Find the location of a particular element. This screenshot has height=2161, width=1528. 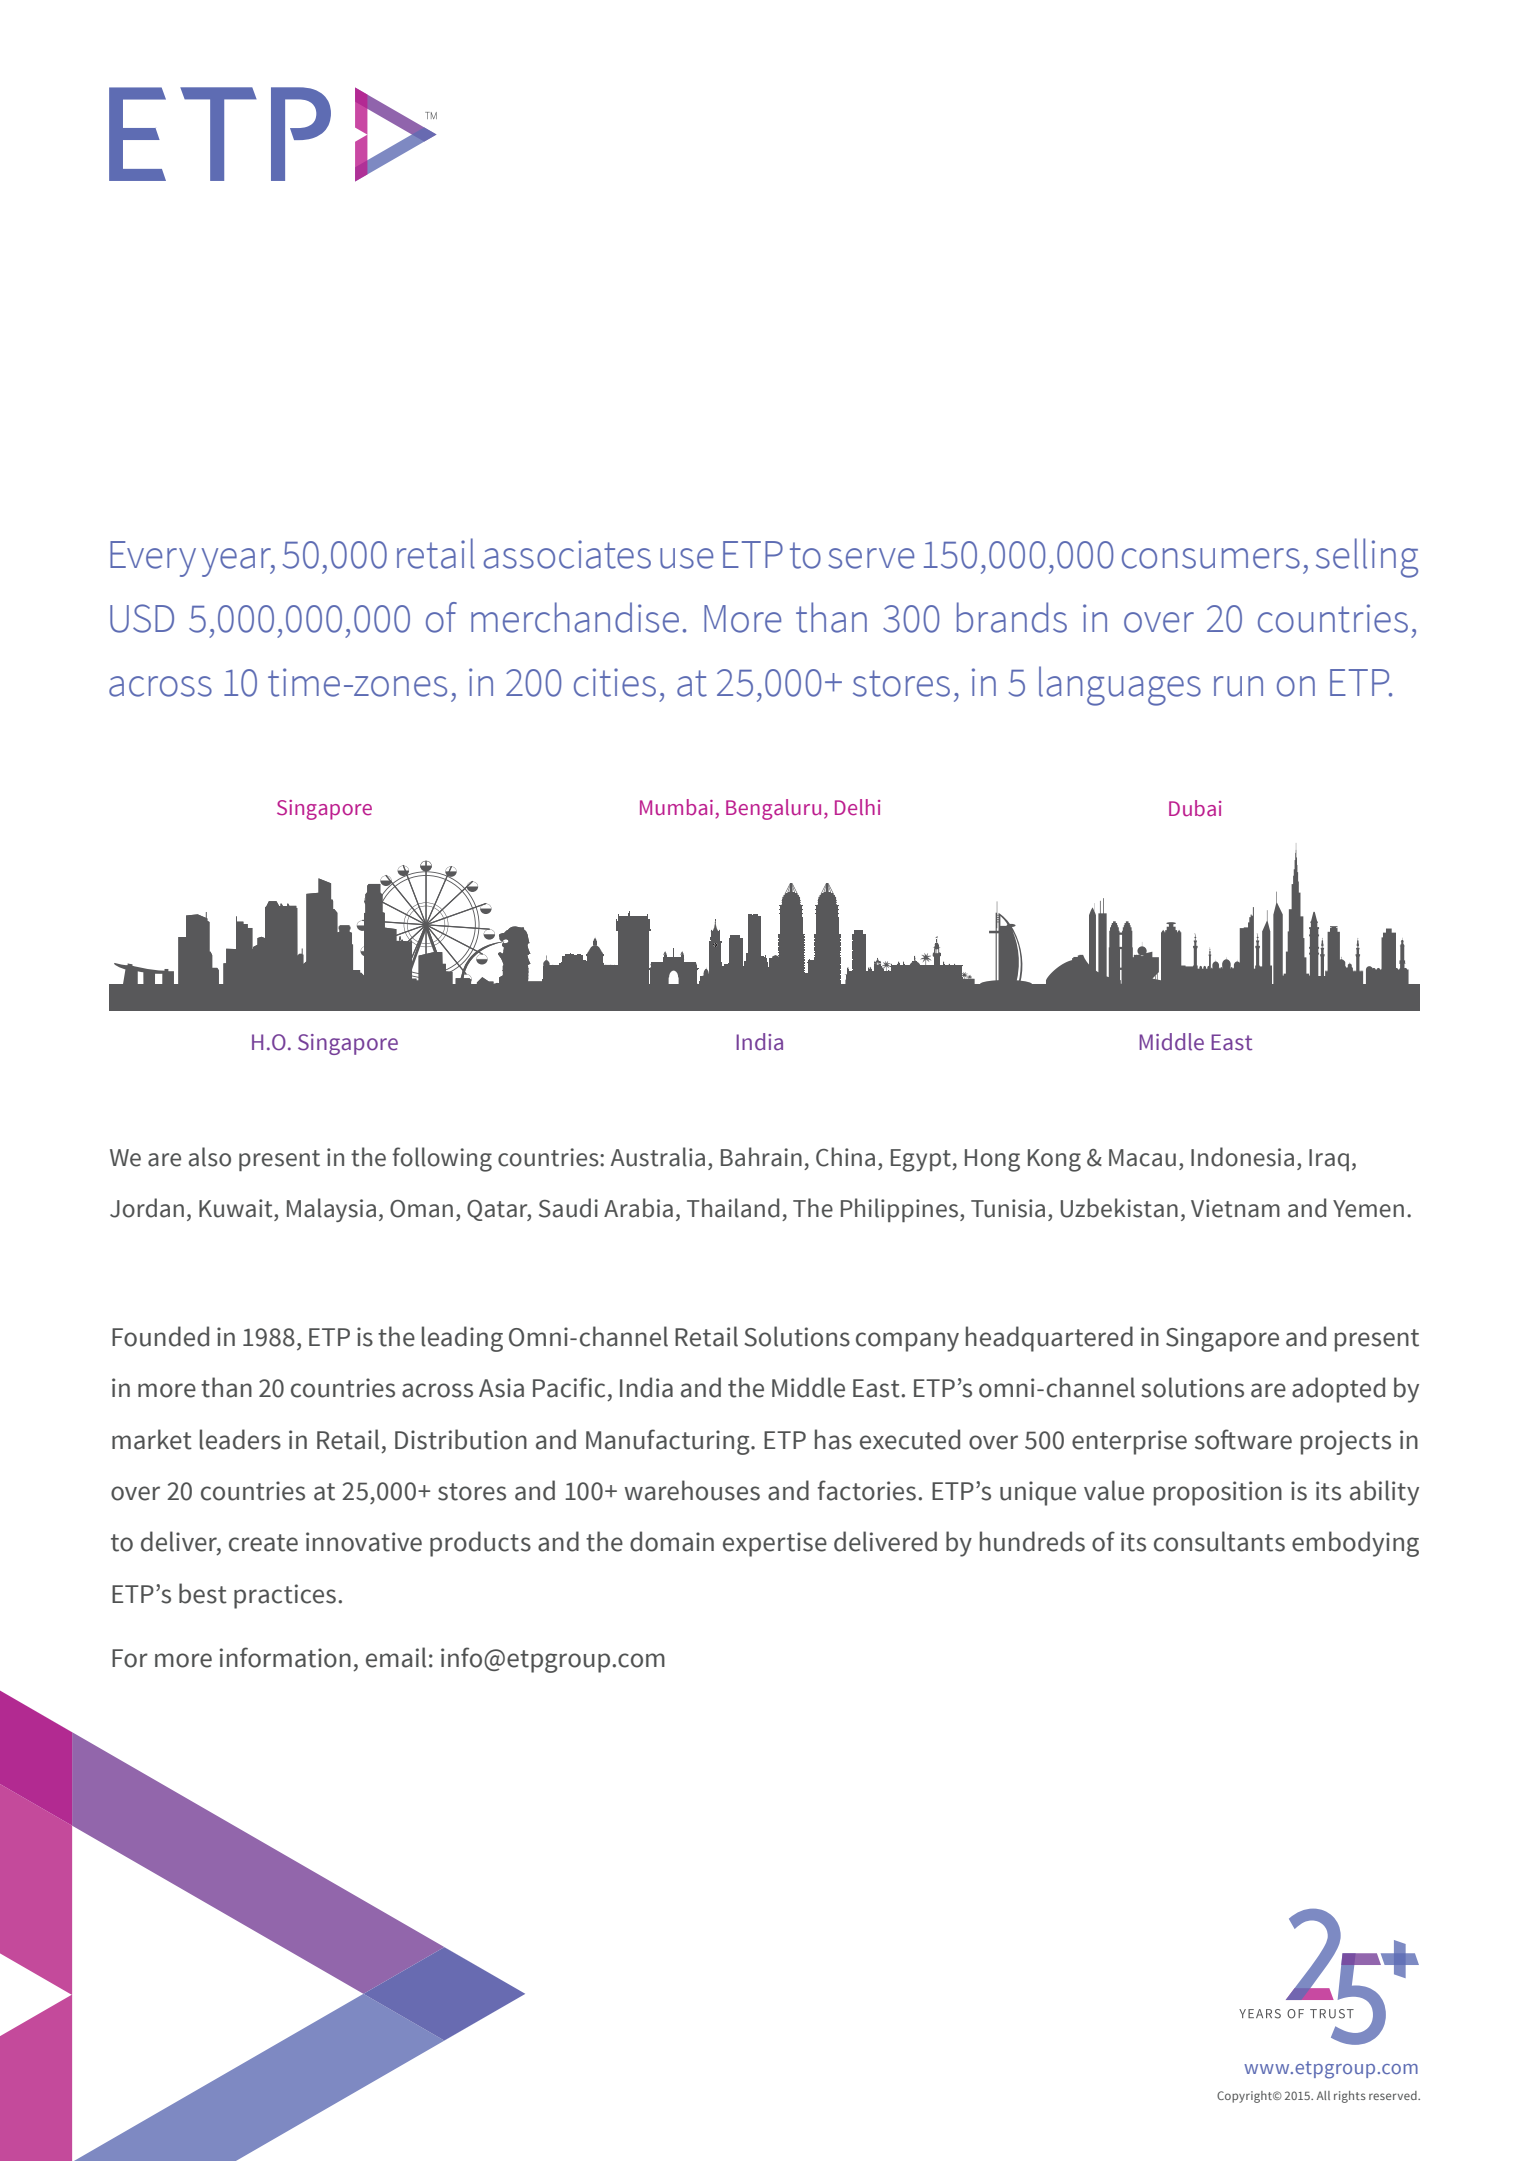

USD is located at coordinates (142, 618).
